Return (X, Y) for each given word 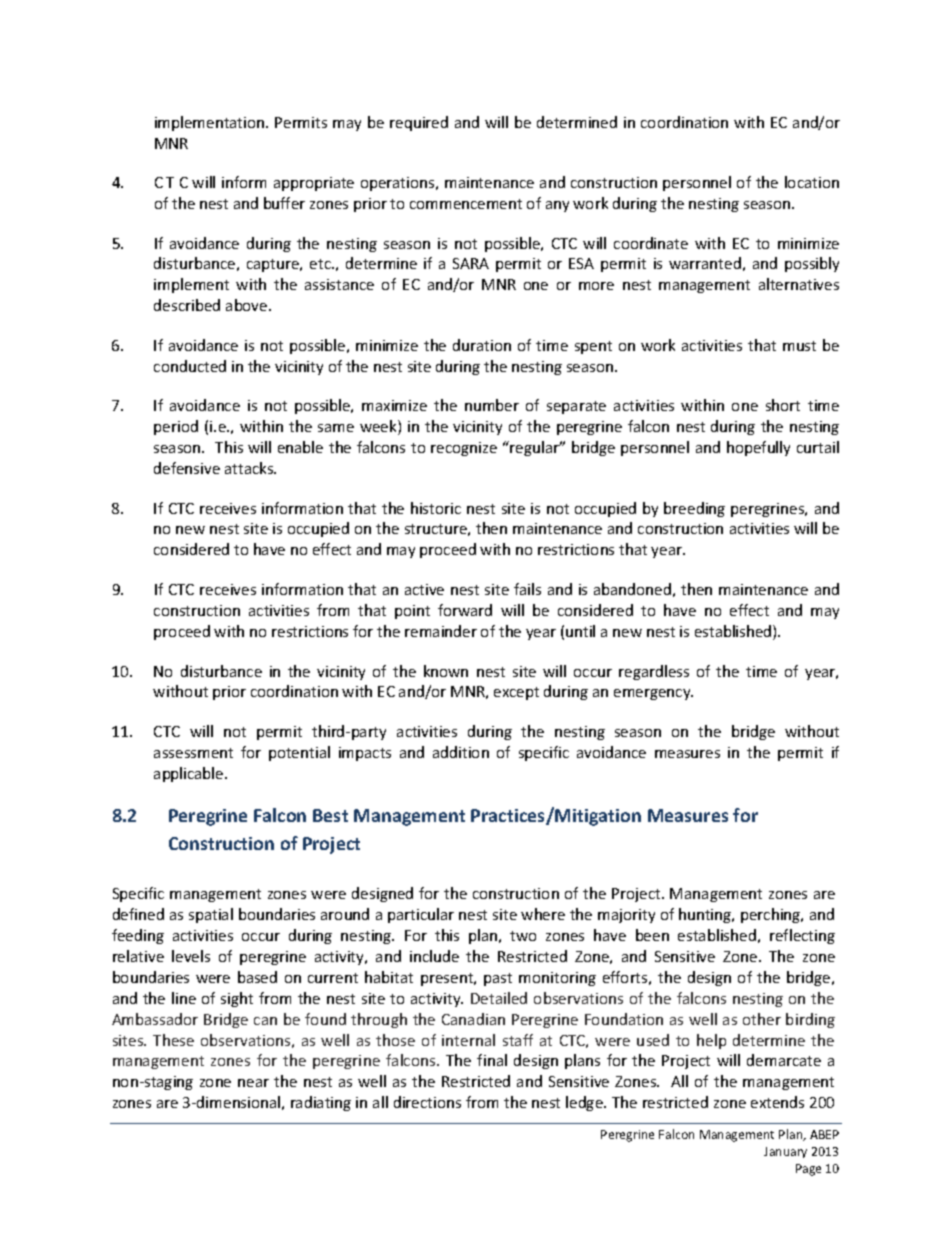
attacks (250, 468)
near (253, 1083)
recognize (464, 449)
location (812, 182)
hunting (706, 915)
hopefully (758, 448)
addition (461, 752)
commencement (466, 204)
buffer (284, 203)
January (785, 1152)
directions (427, 1102)
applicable (190, 774)
